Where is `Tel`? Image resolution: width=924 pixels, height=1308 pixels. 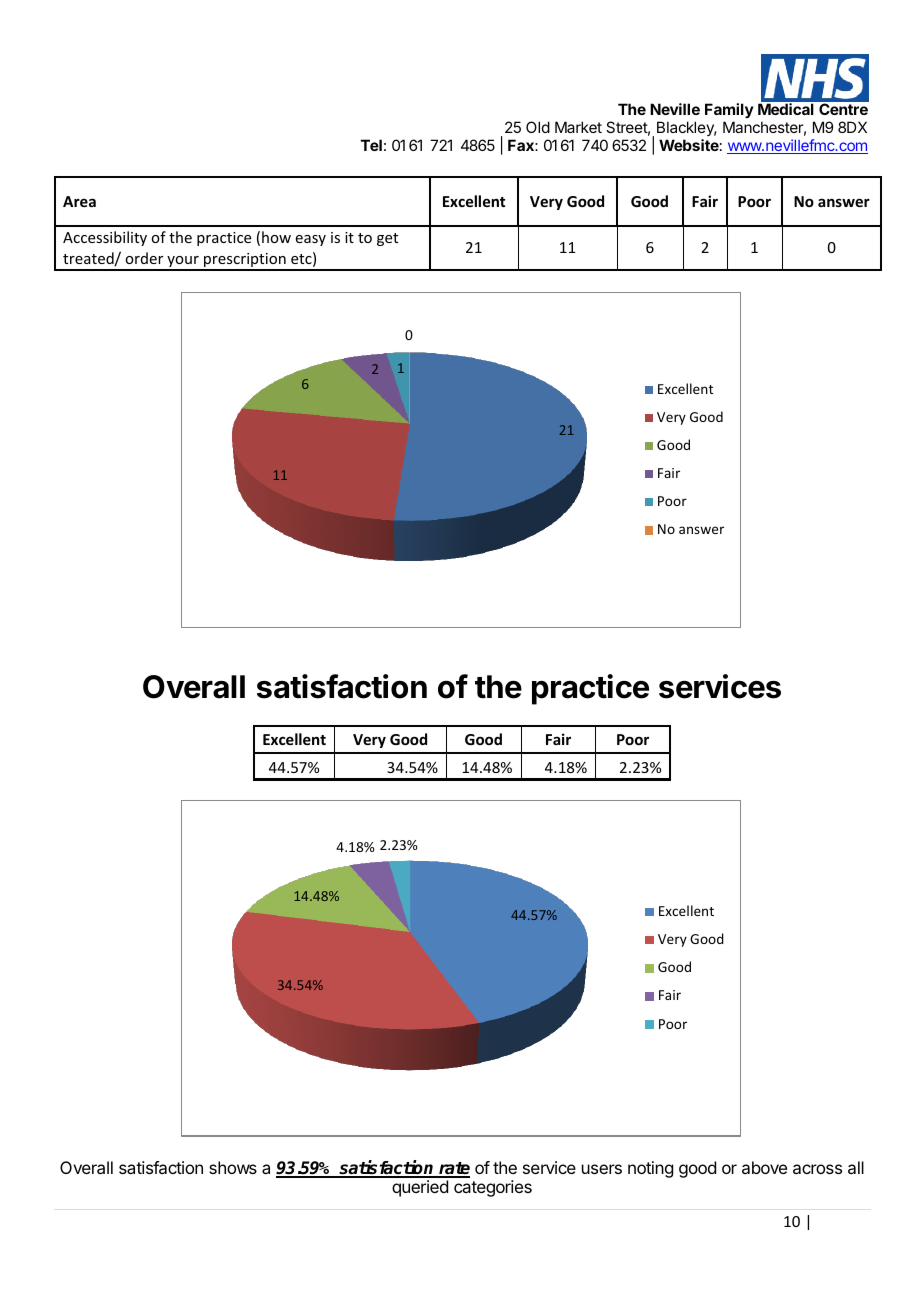 Tel is located at coordinates (371, 145).
